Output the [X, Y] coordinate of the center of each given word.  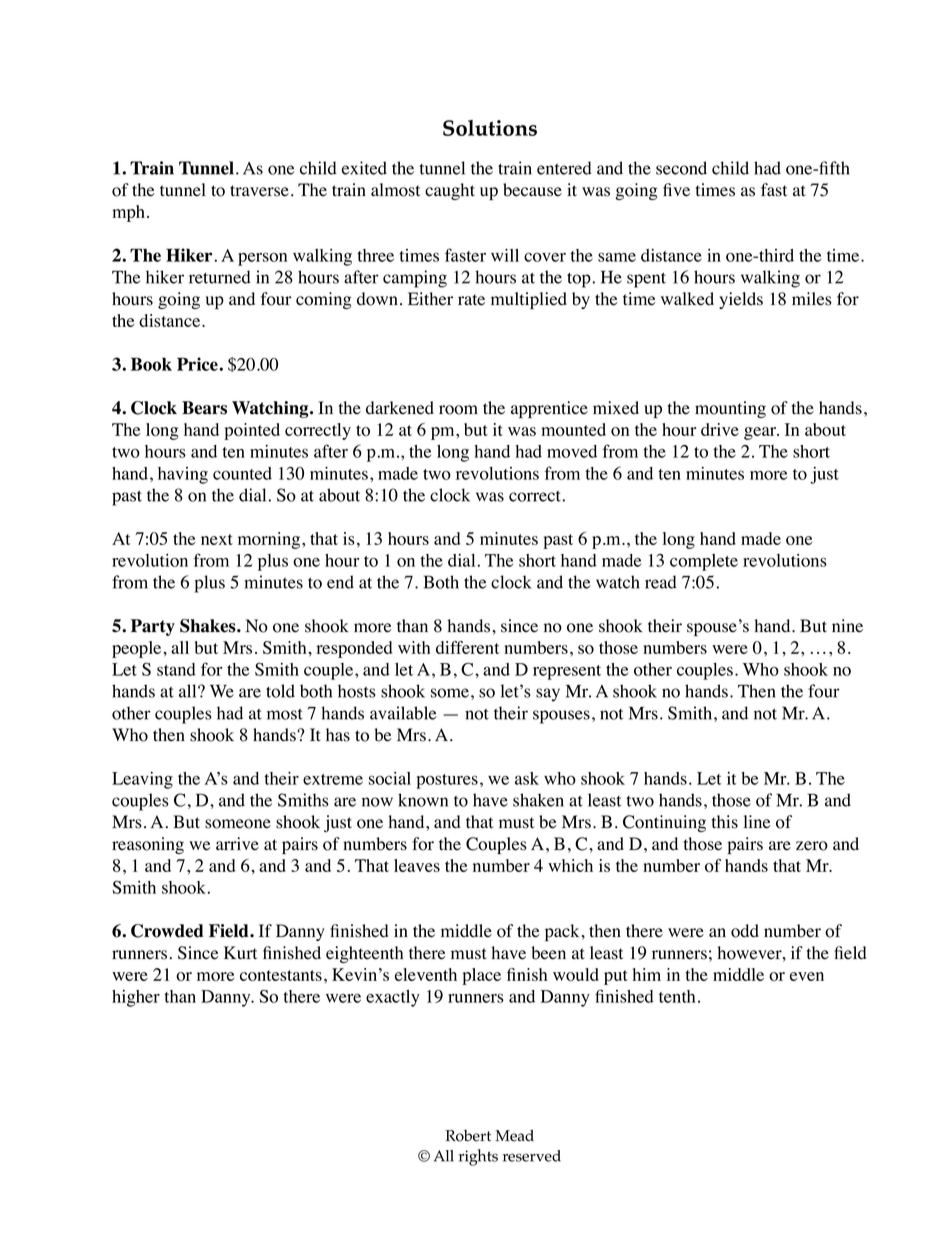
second [681, 168]
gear [761, 433]
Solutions [490, 128]
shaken [538, 800]
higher [136, 998]
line [757, 822]
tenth [677, 996]
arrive [237, 844]
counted [242, 473]
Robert [468, 1136]
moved [572, 451]
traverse [259, 191]
